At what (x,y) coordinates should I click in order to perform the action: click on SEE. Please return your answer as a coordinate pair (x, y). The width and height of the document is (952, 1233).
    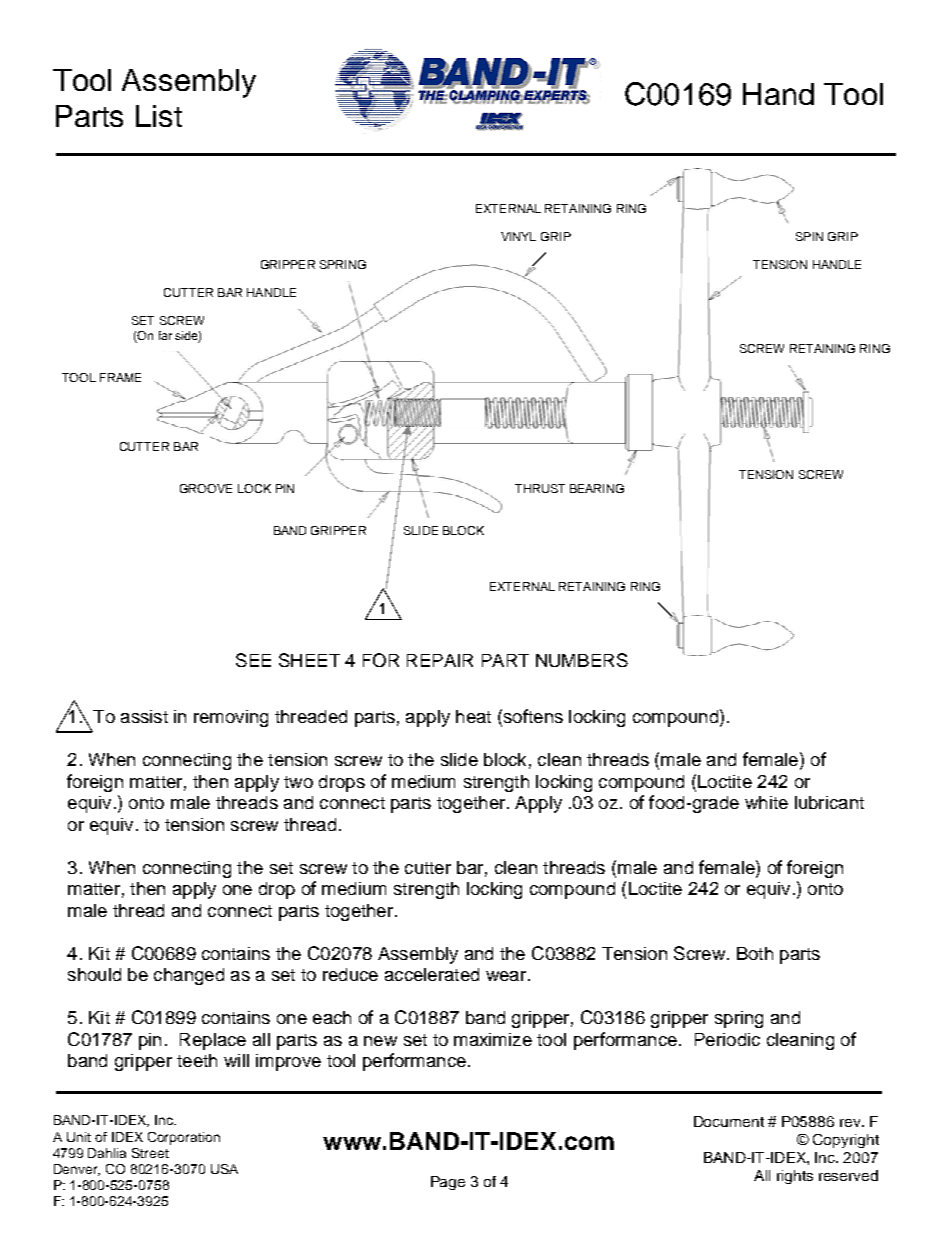
    Looking at the image, I should click on (253, 660).
